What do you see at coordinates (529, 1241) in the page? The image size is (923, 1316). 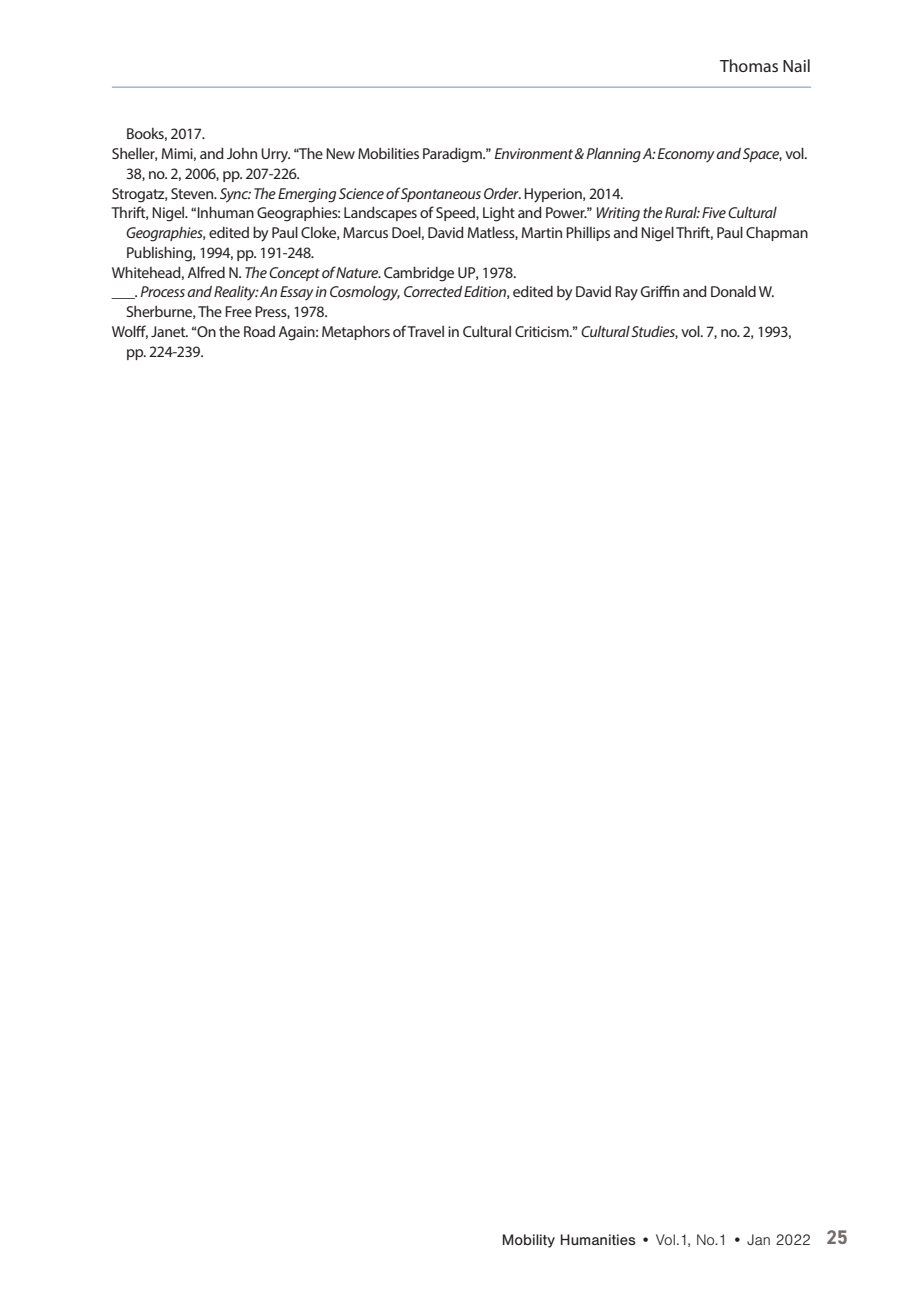 I see `Mobility` at bounding box center [529, 1241].
